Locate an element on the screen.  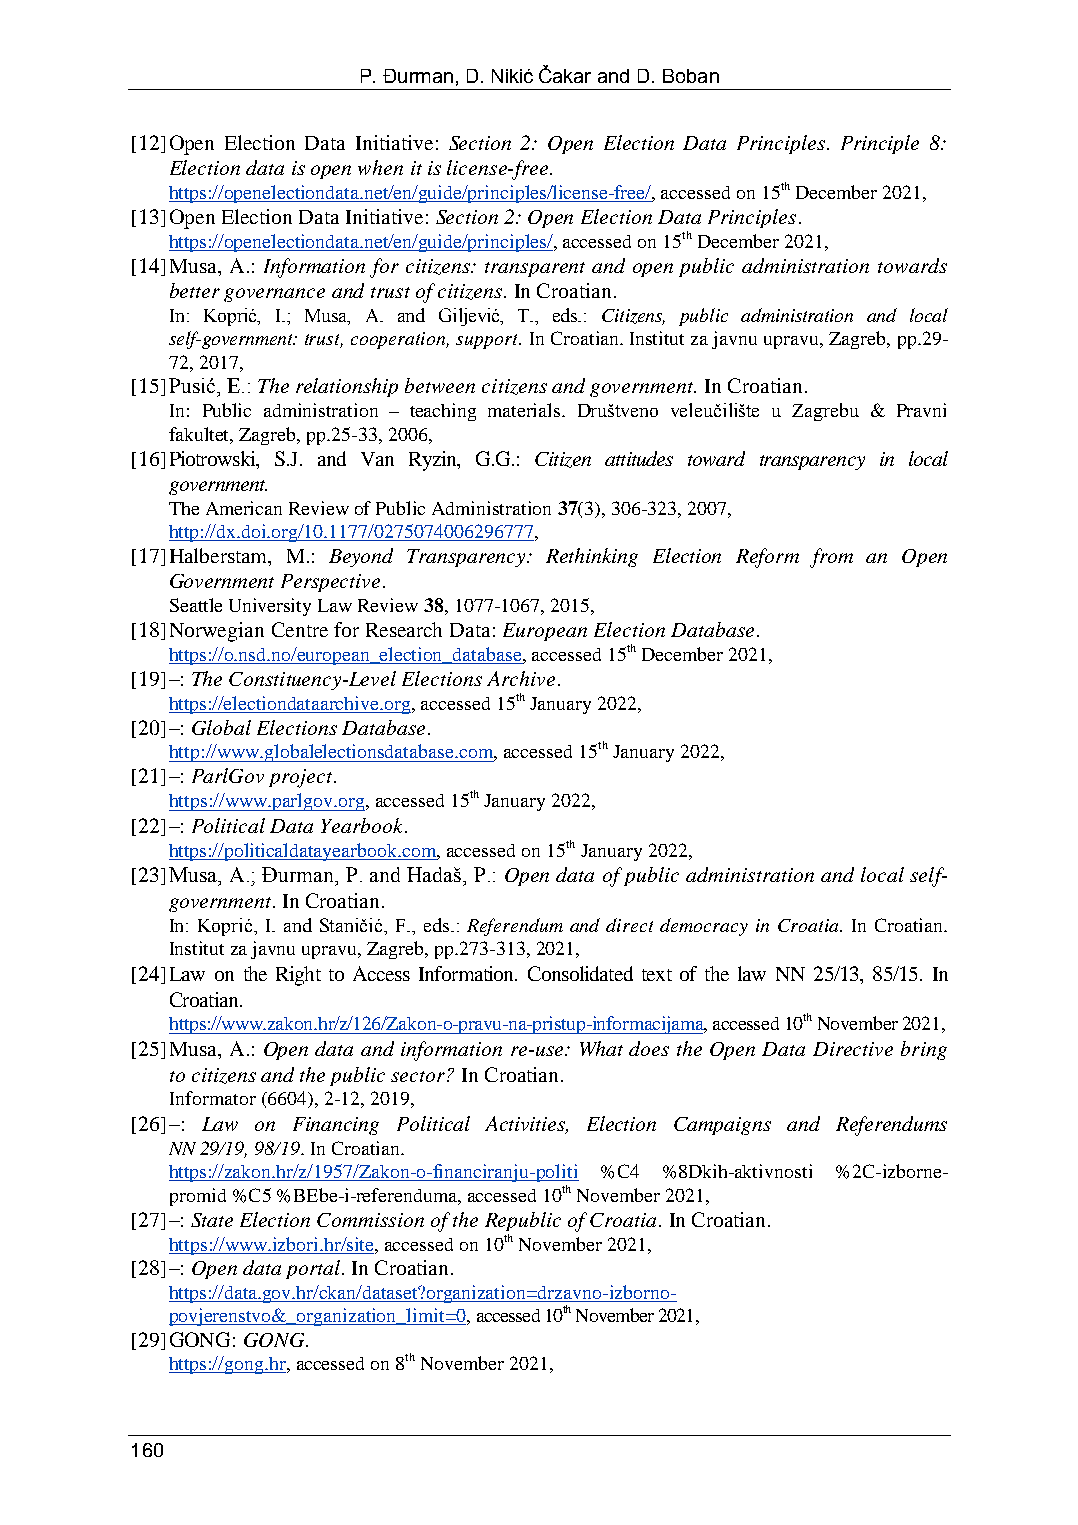
Consolidated is located at coordinates (580, 973).
